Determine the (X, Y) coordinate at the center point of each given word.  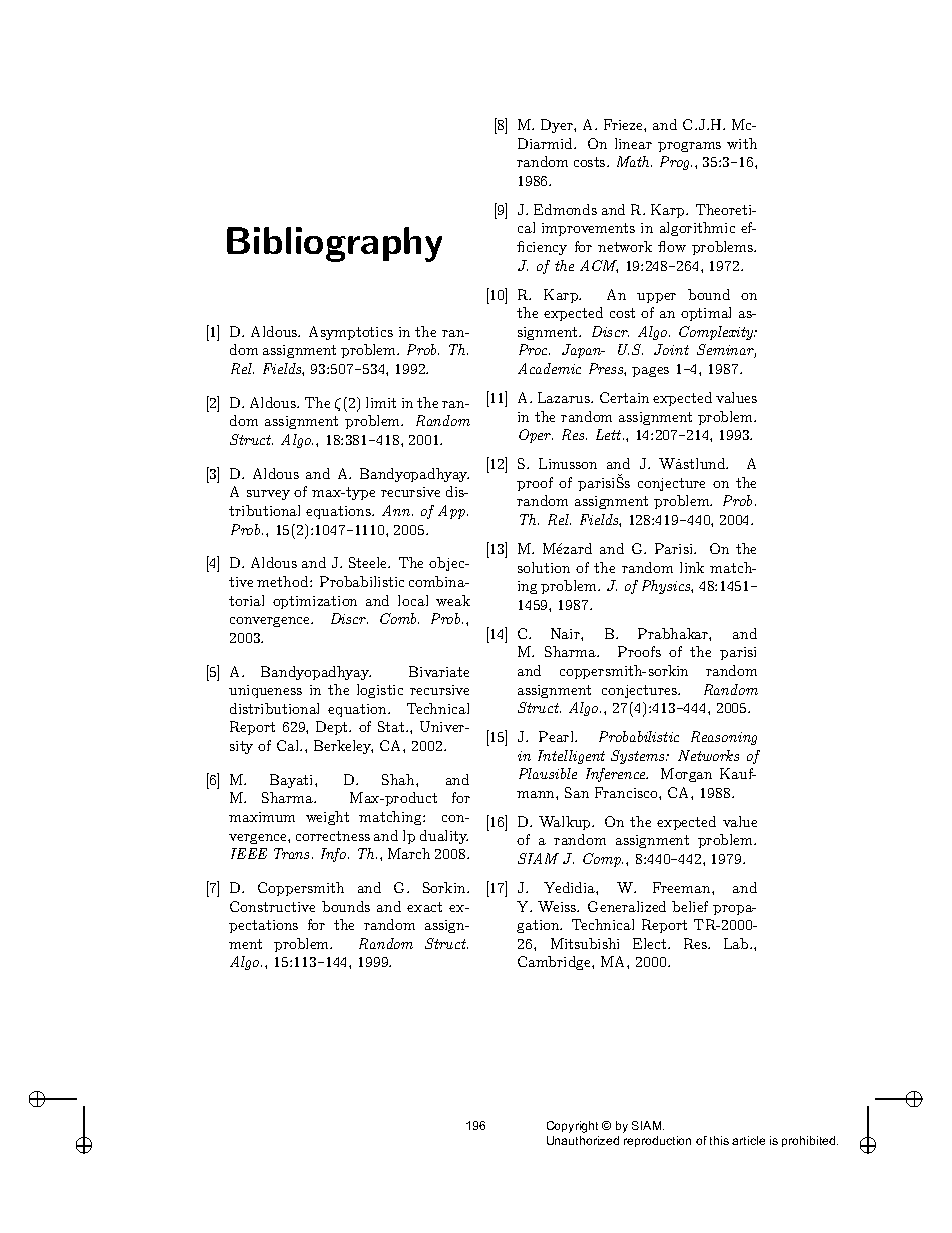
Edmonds (565, 209)
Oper (536, 436)
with (742, 143)
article (748, 1140)
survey (268, 495)
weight (327, 818)
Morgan (686, 775)
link (692, 567)
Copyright (572, 1127)
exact (424, 907)
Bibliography (334, 244)
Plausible (548, 773)
